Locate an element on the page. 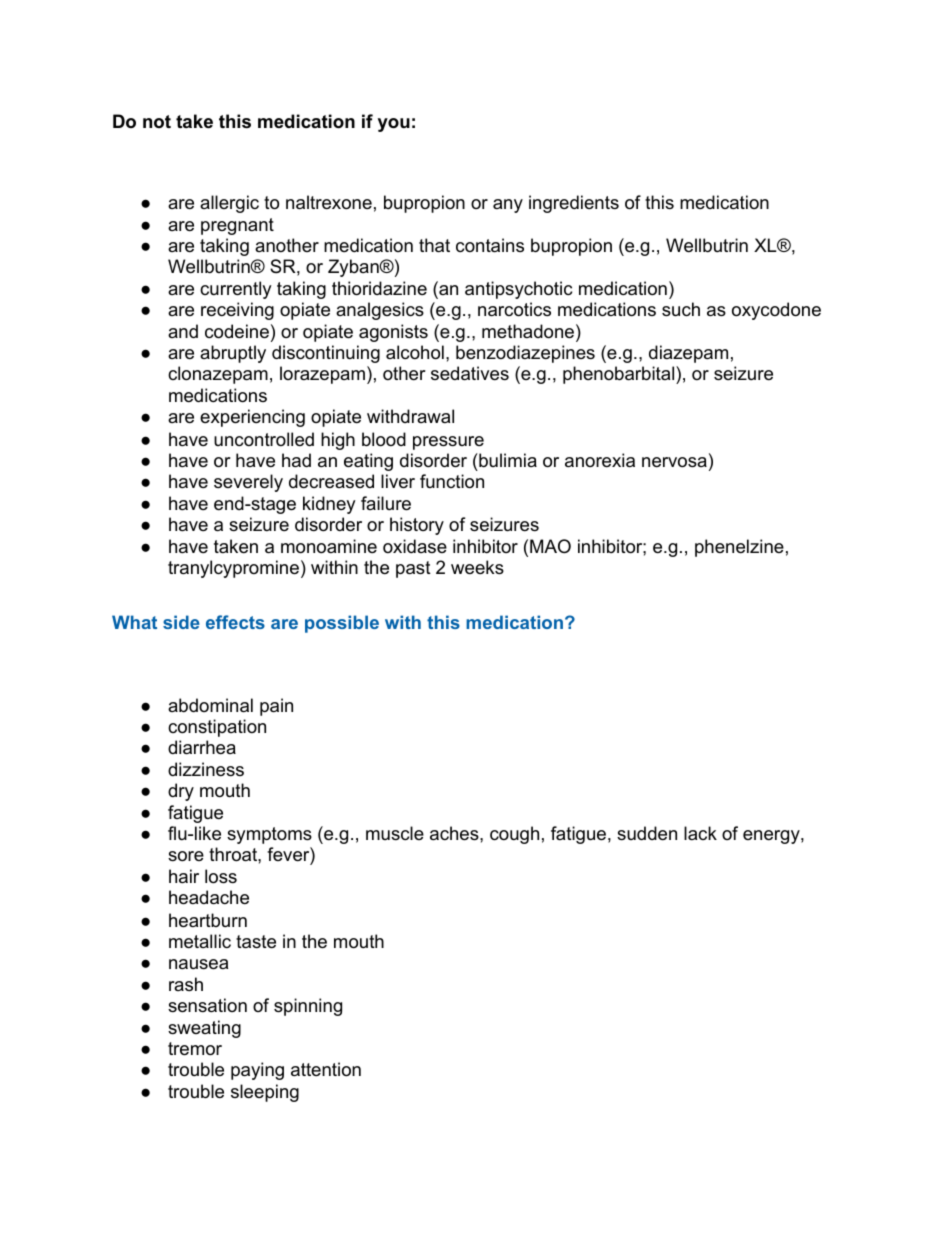  attention is located at coordinates (326, 1069).
